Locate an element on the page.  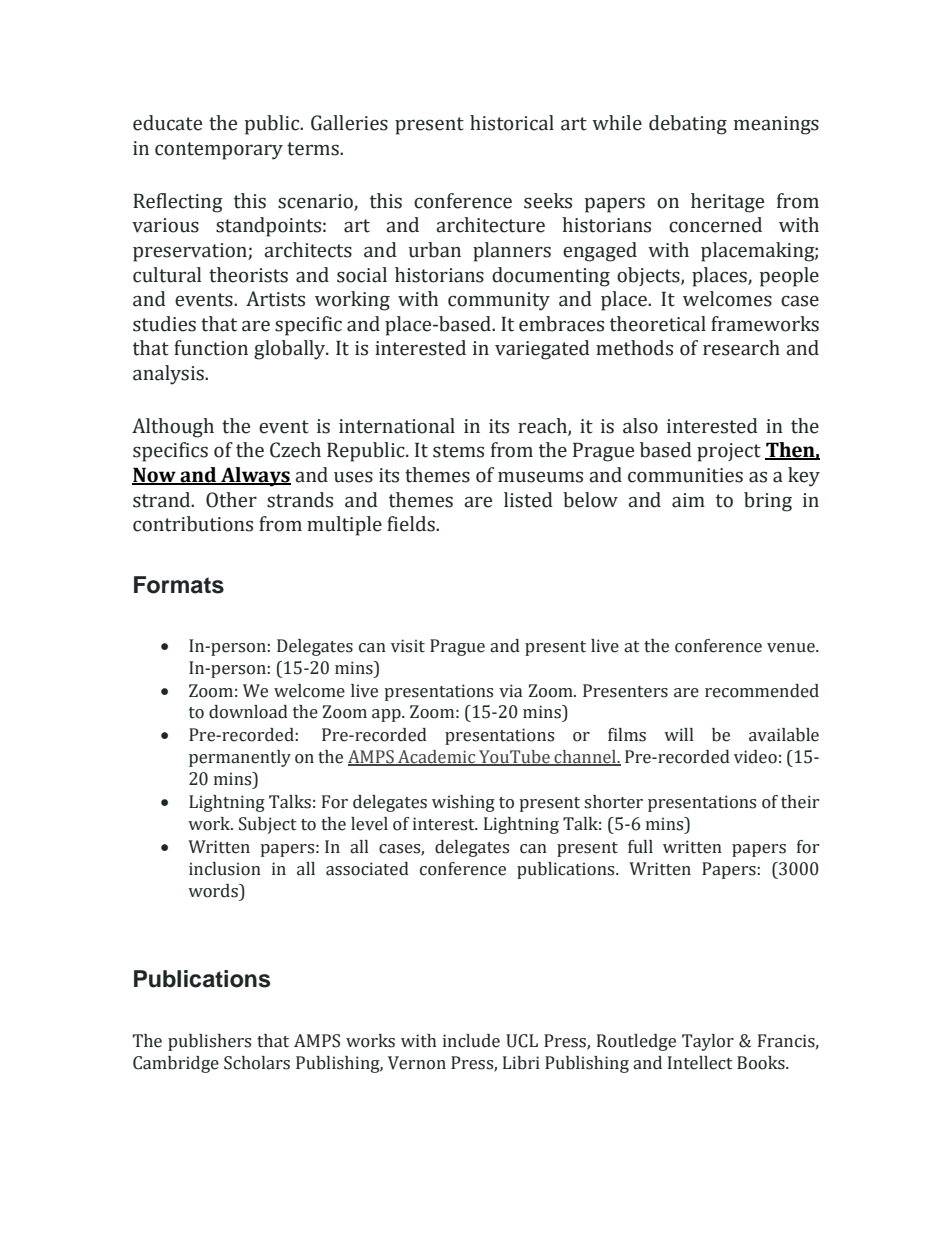
visit is located at coordinates (408, 646).
